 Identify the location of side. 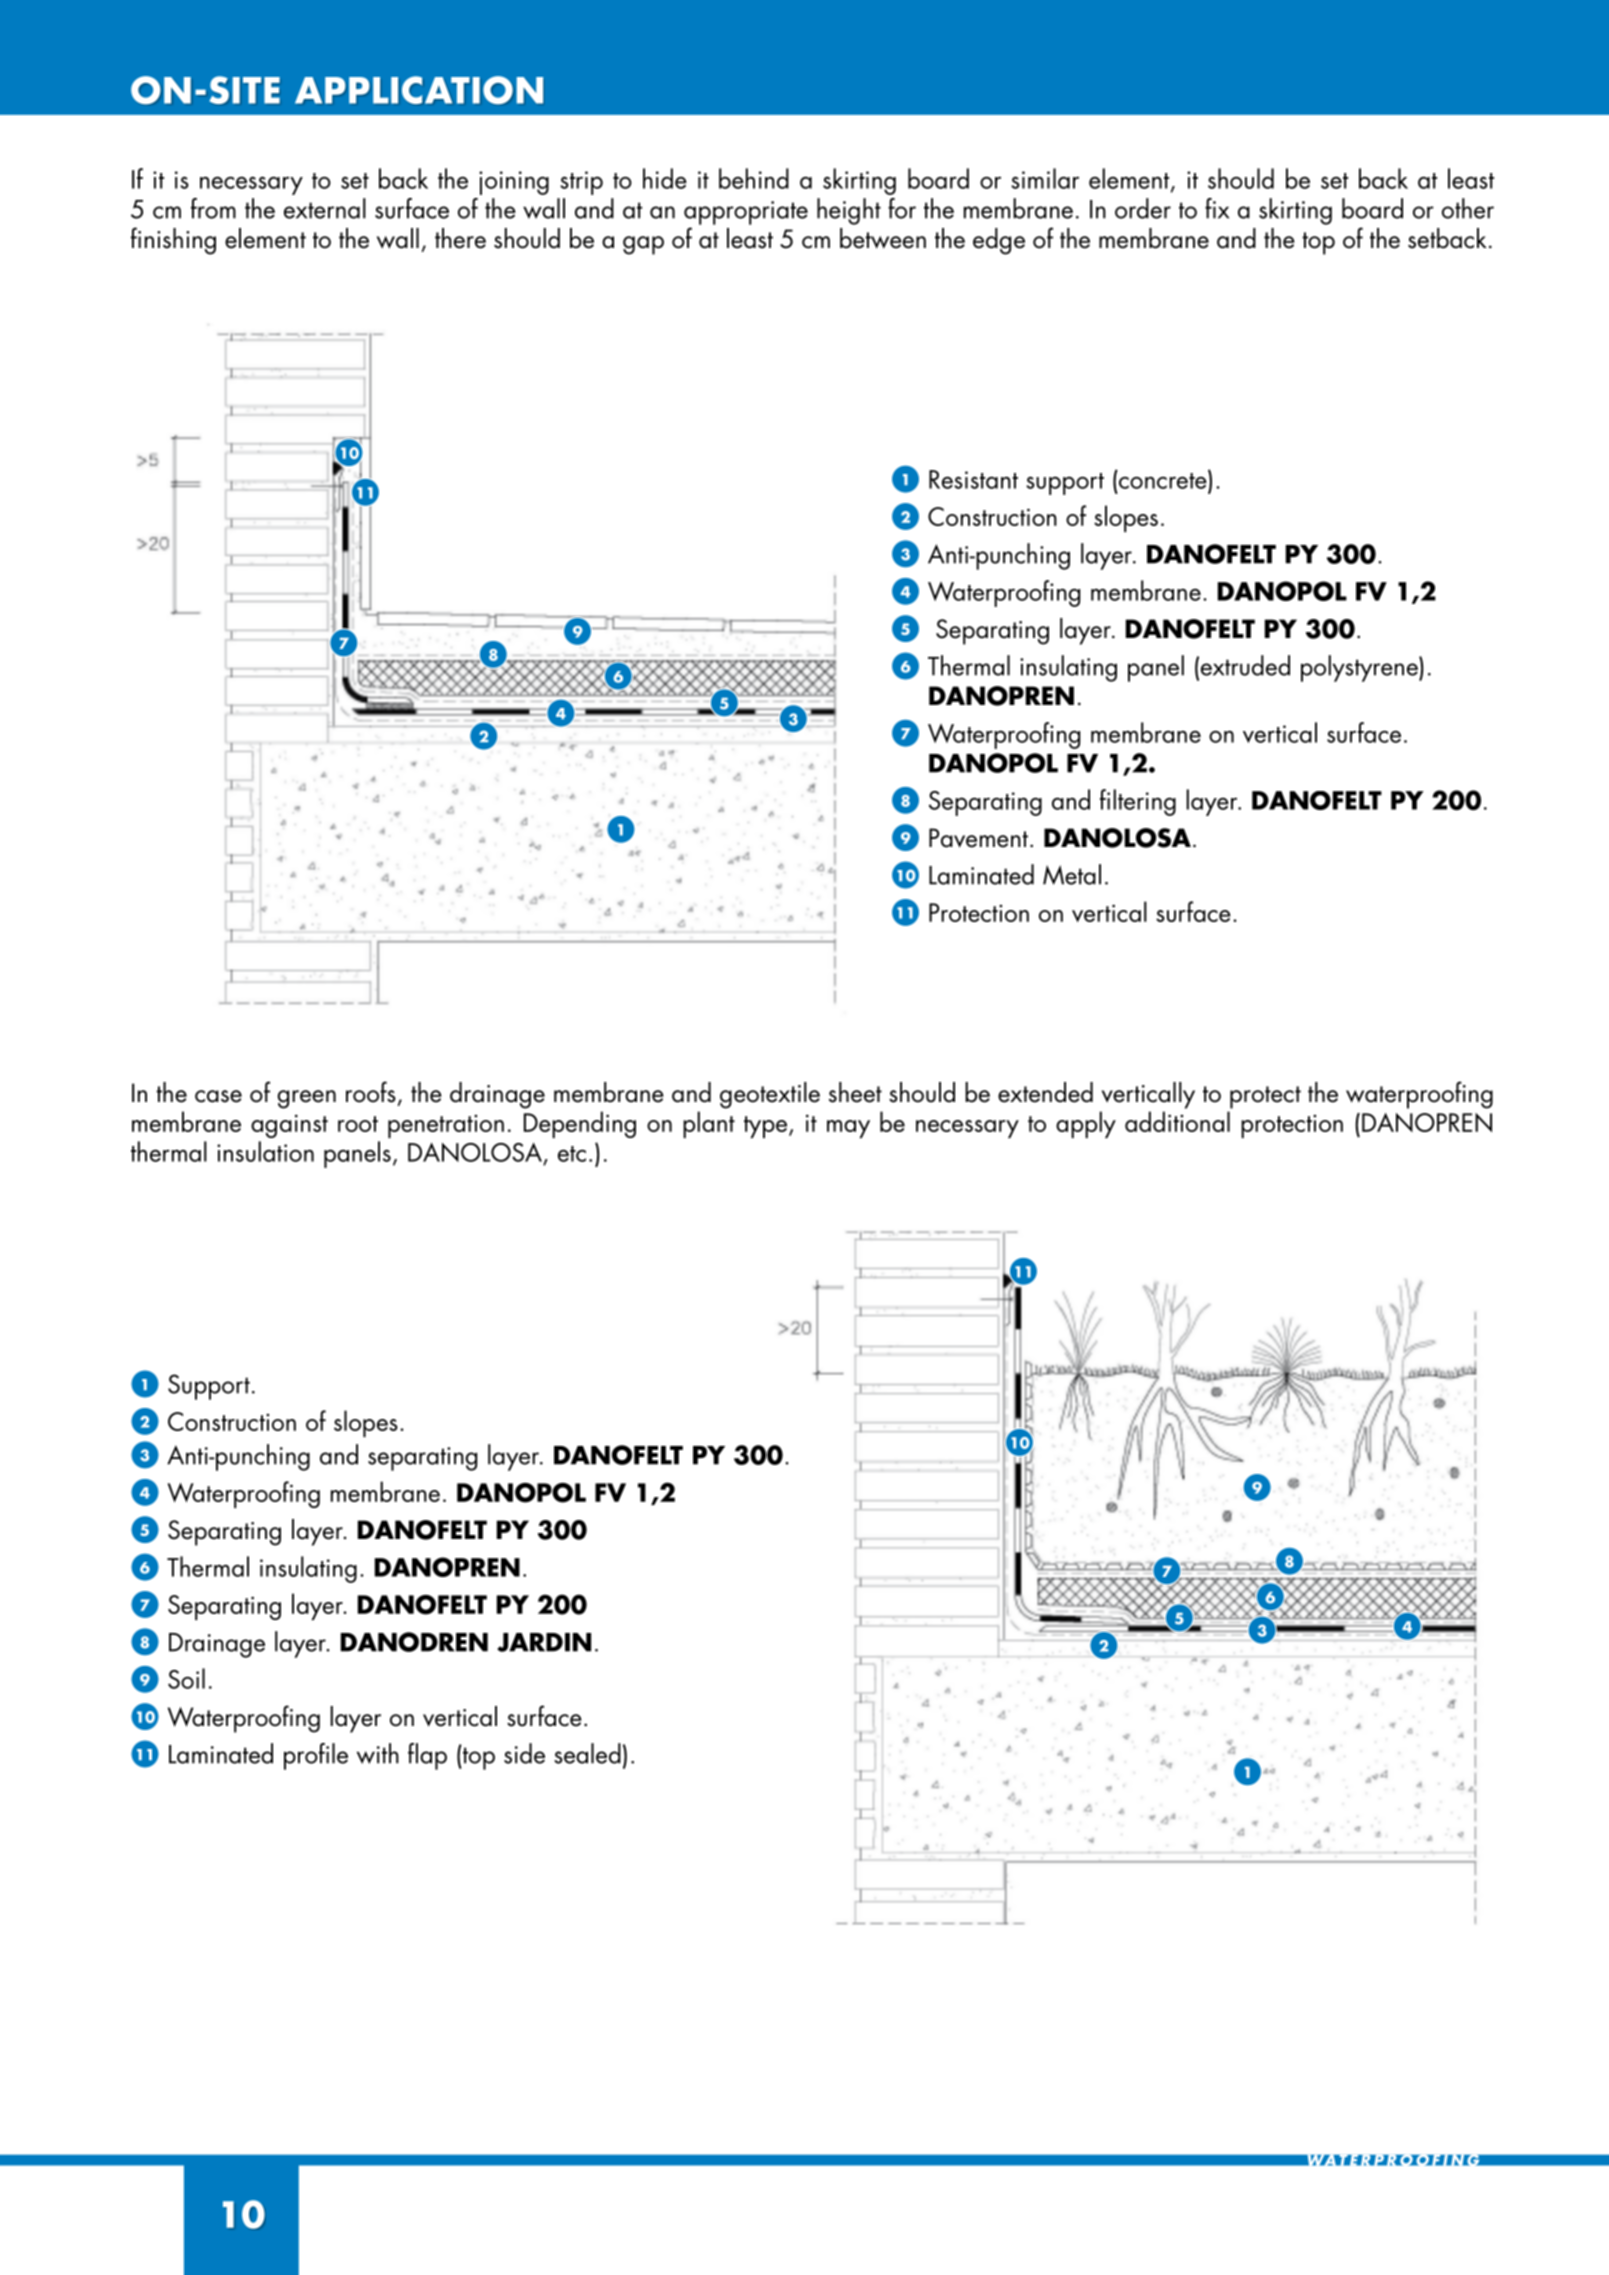
(524, 1753).
